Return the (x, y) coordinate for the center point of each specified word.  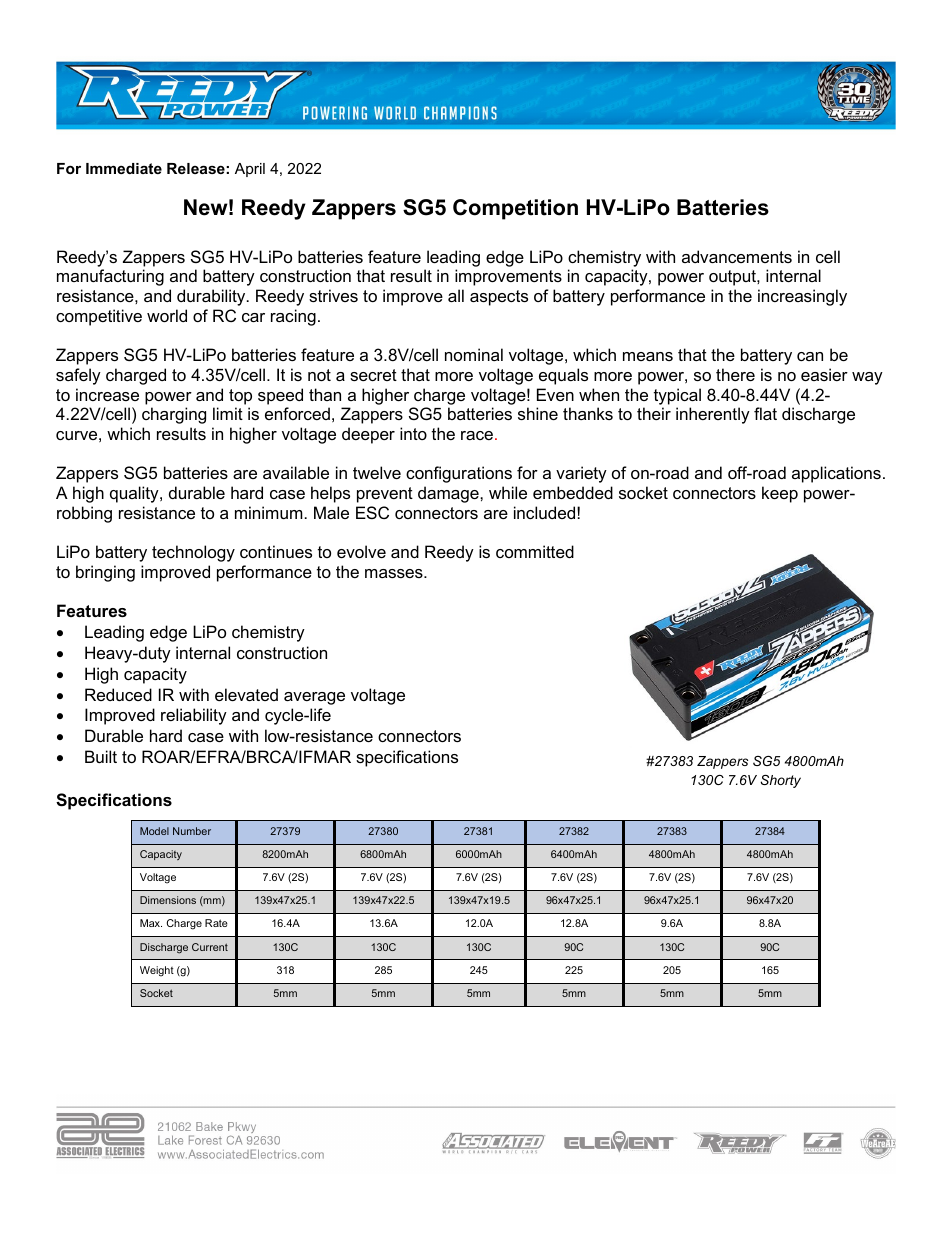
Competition (515, 209)
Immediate (124, 168)
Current (210, 947)
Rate (216, 923)
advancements (737, 256)
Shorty (780, 781)
